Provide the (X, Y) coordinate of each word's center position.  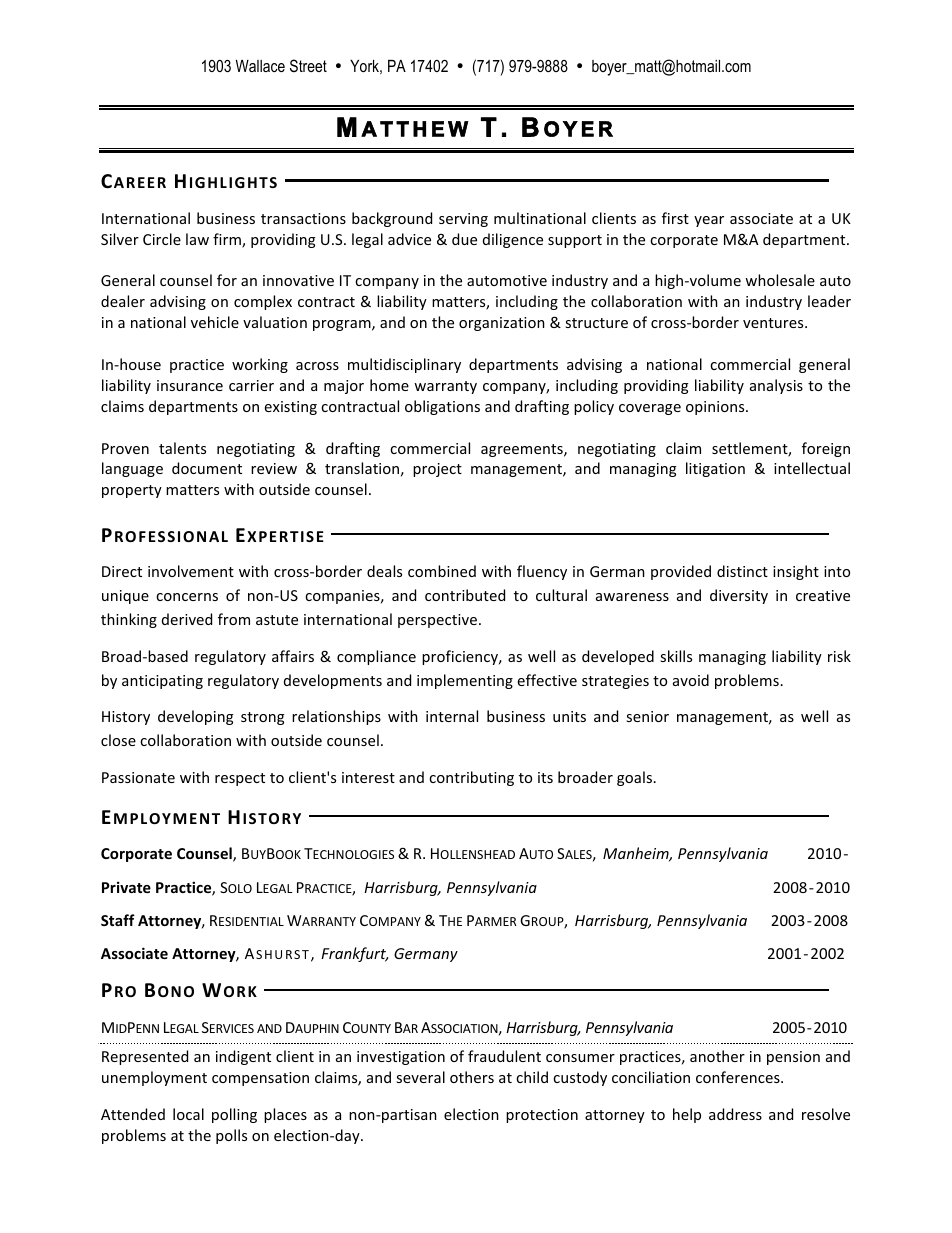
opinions (716, 408)
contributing (471, 778)
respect (240, 779)
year (709, 221)
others (472, 1077)
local (188, 1114)
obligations (442, 407)
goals (634, 778)
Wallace (260, 66)
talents (182, 448)
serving (463, 220)
